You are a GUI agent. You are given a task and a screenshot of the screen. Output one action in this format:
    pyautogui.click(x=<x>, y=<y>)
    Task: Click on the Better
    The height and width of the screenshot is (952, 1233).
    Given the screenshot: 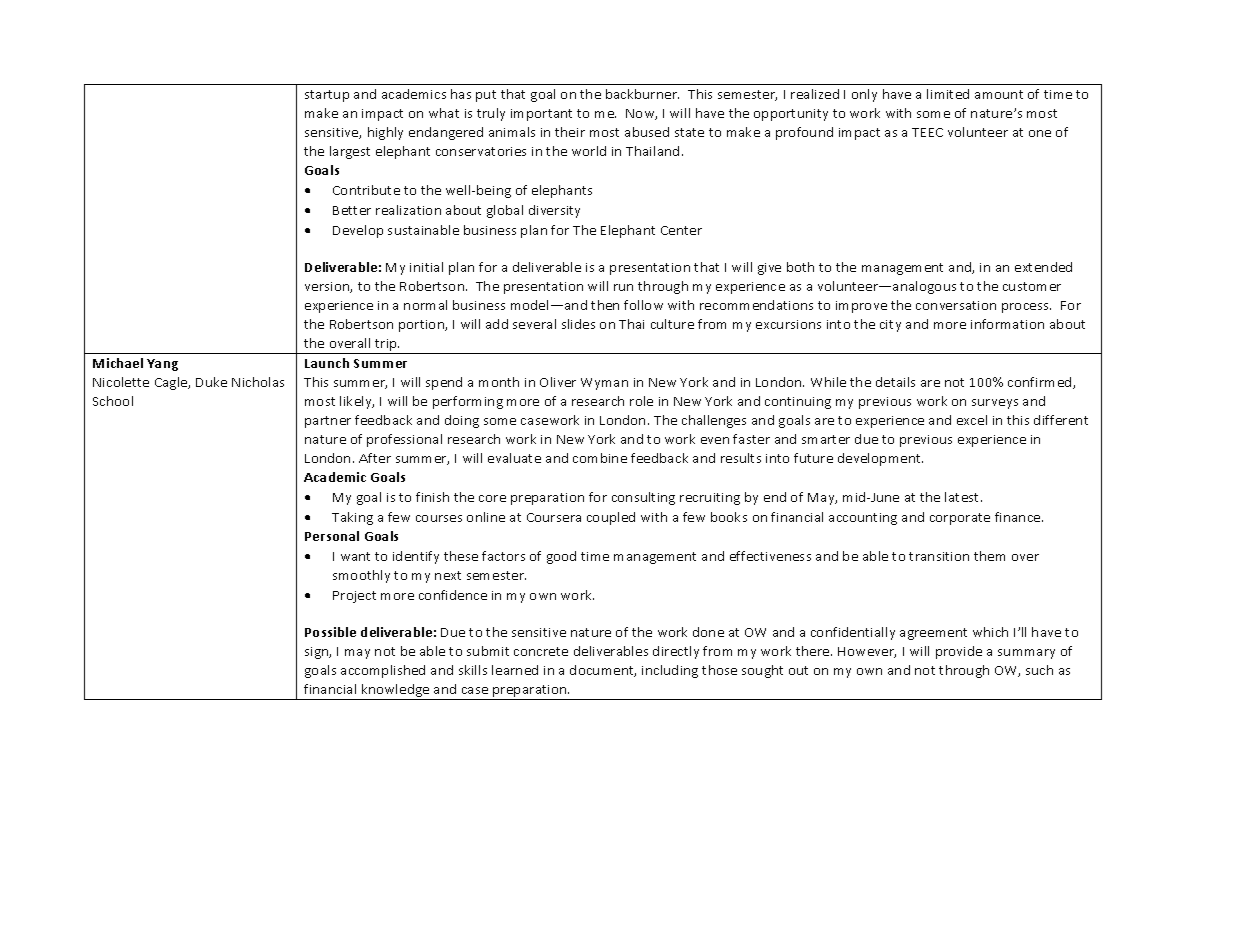 What is the action you would take?
    pyautogui.click(x=352, y=210)
